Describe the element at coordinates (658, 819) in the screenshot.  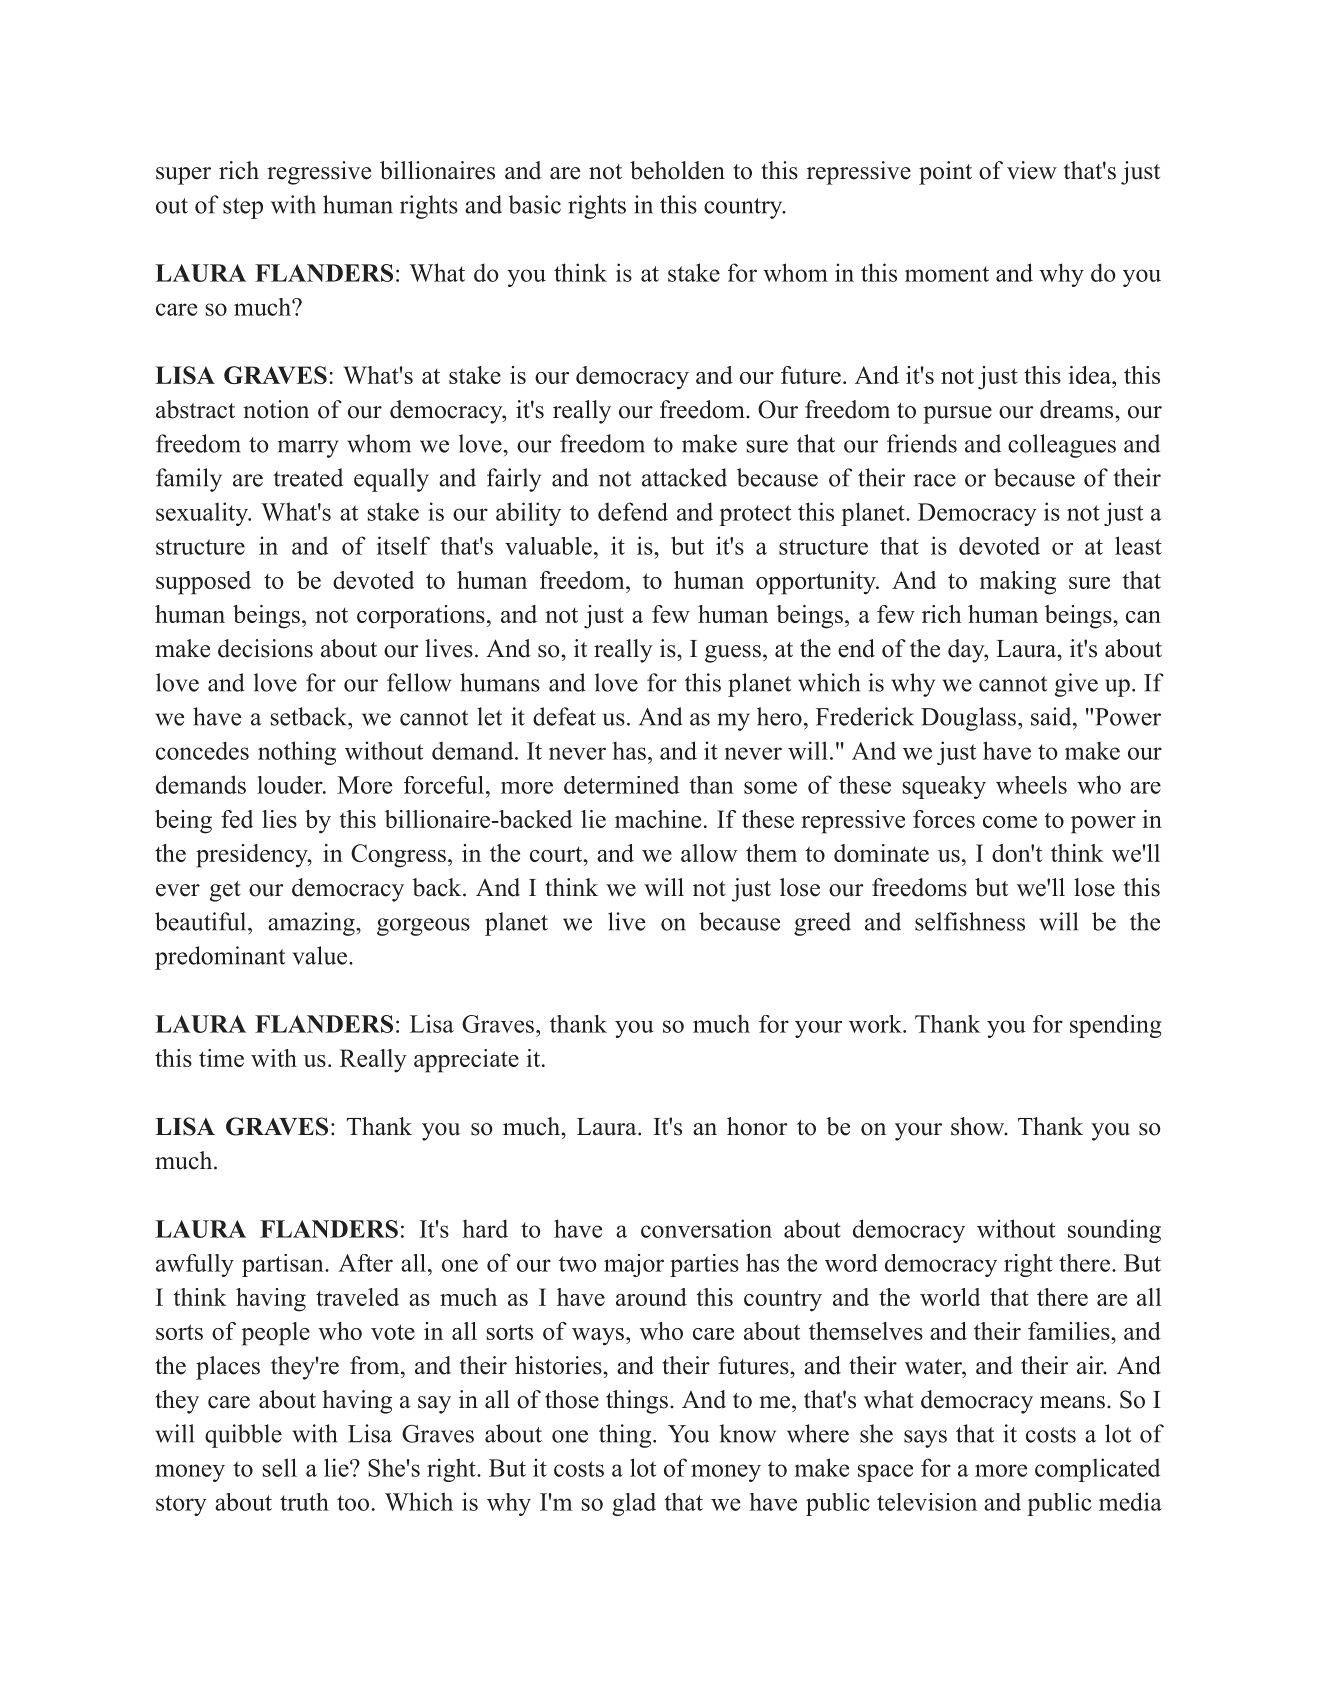
I see `machine` at that location.
